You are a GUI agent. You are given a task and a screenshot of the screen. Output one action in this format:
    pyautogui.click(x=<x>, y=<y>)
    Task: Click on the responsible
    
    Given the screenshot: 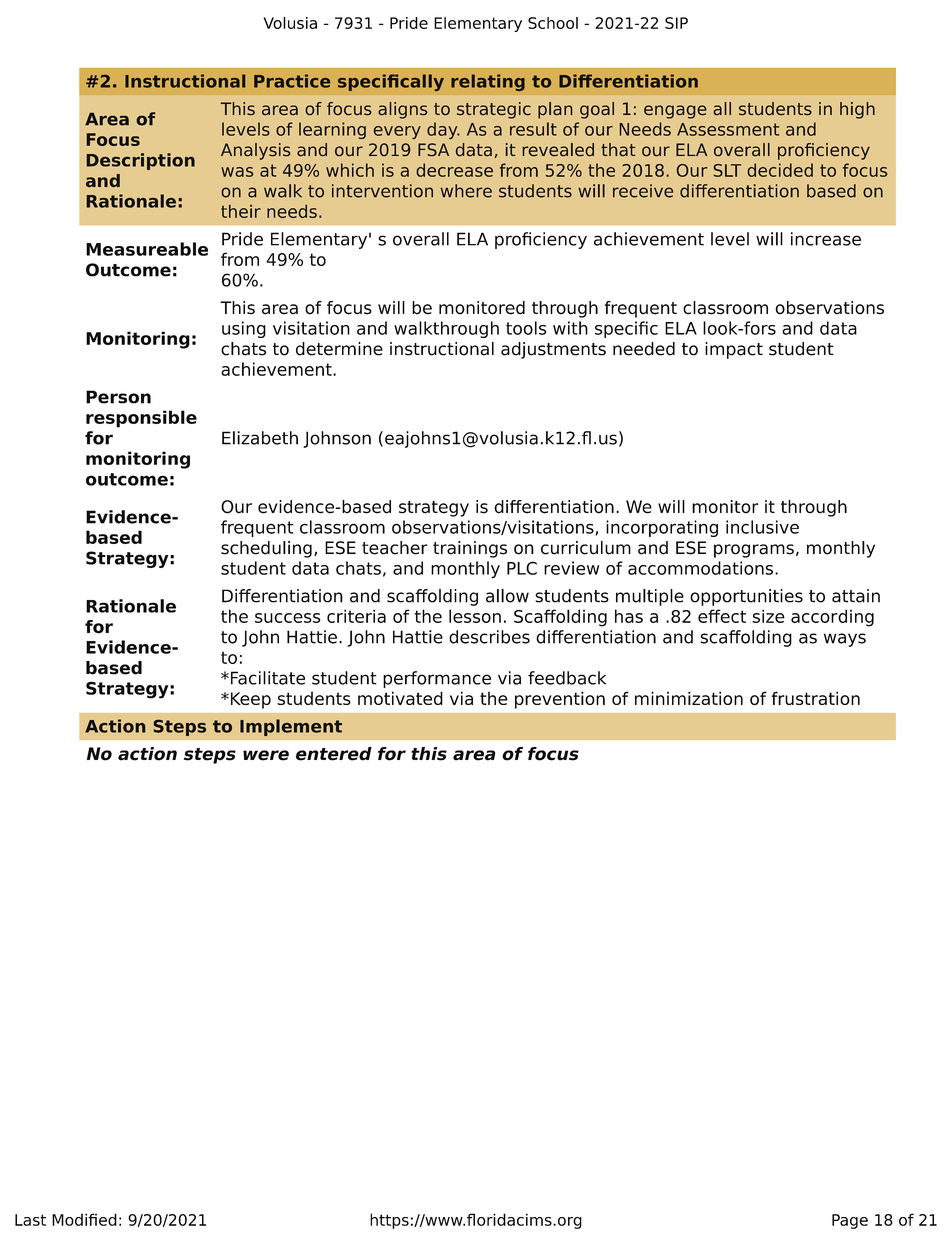 What is the action you would take?
    pyautogui.click(x=141, y=419)
